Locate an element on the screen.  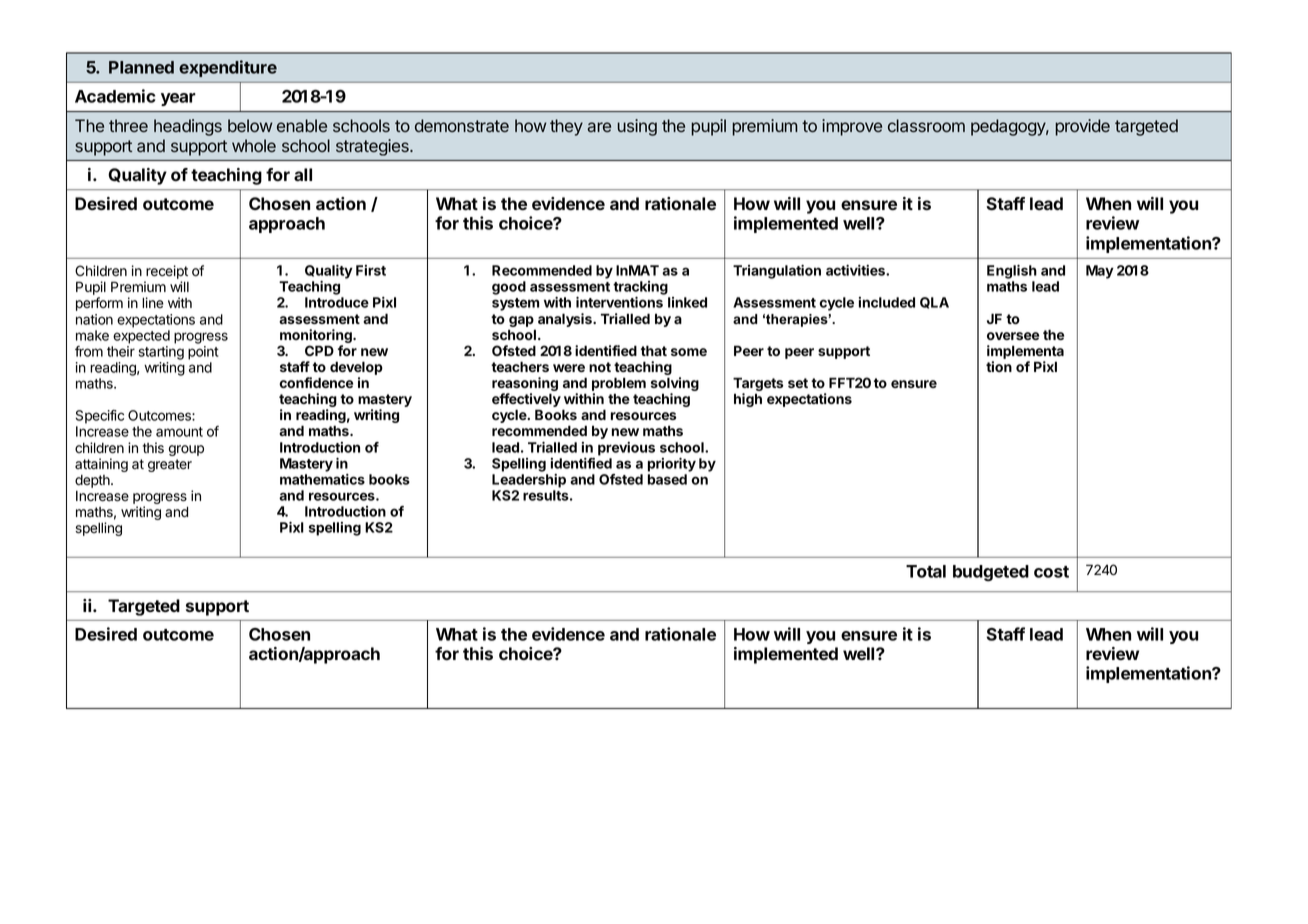
classroom is located at coordinates (926, 126).
